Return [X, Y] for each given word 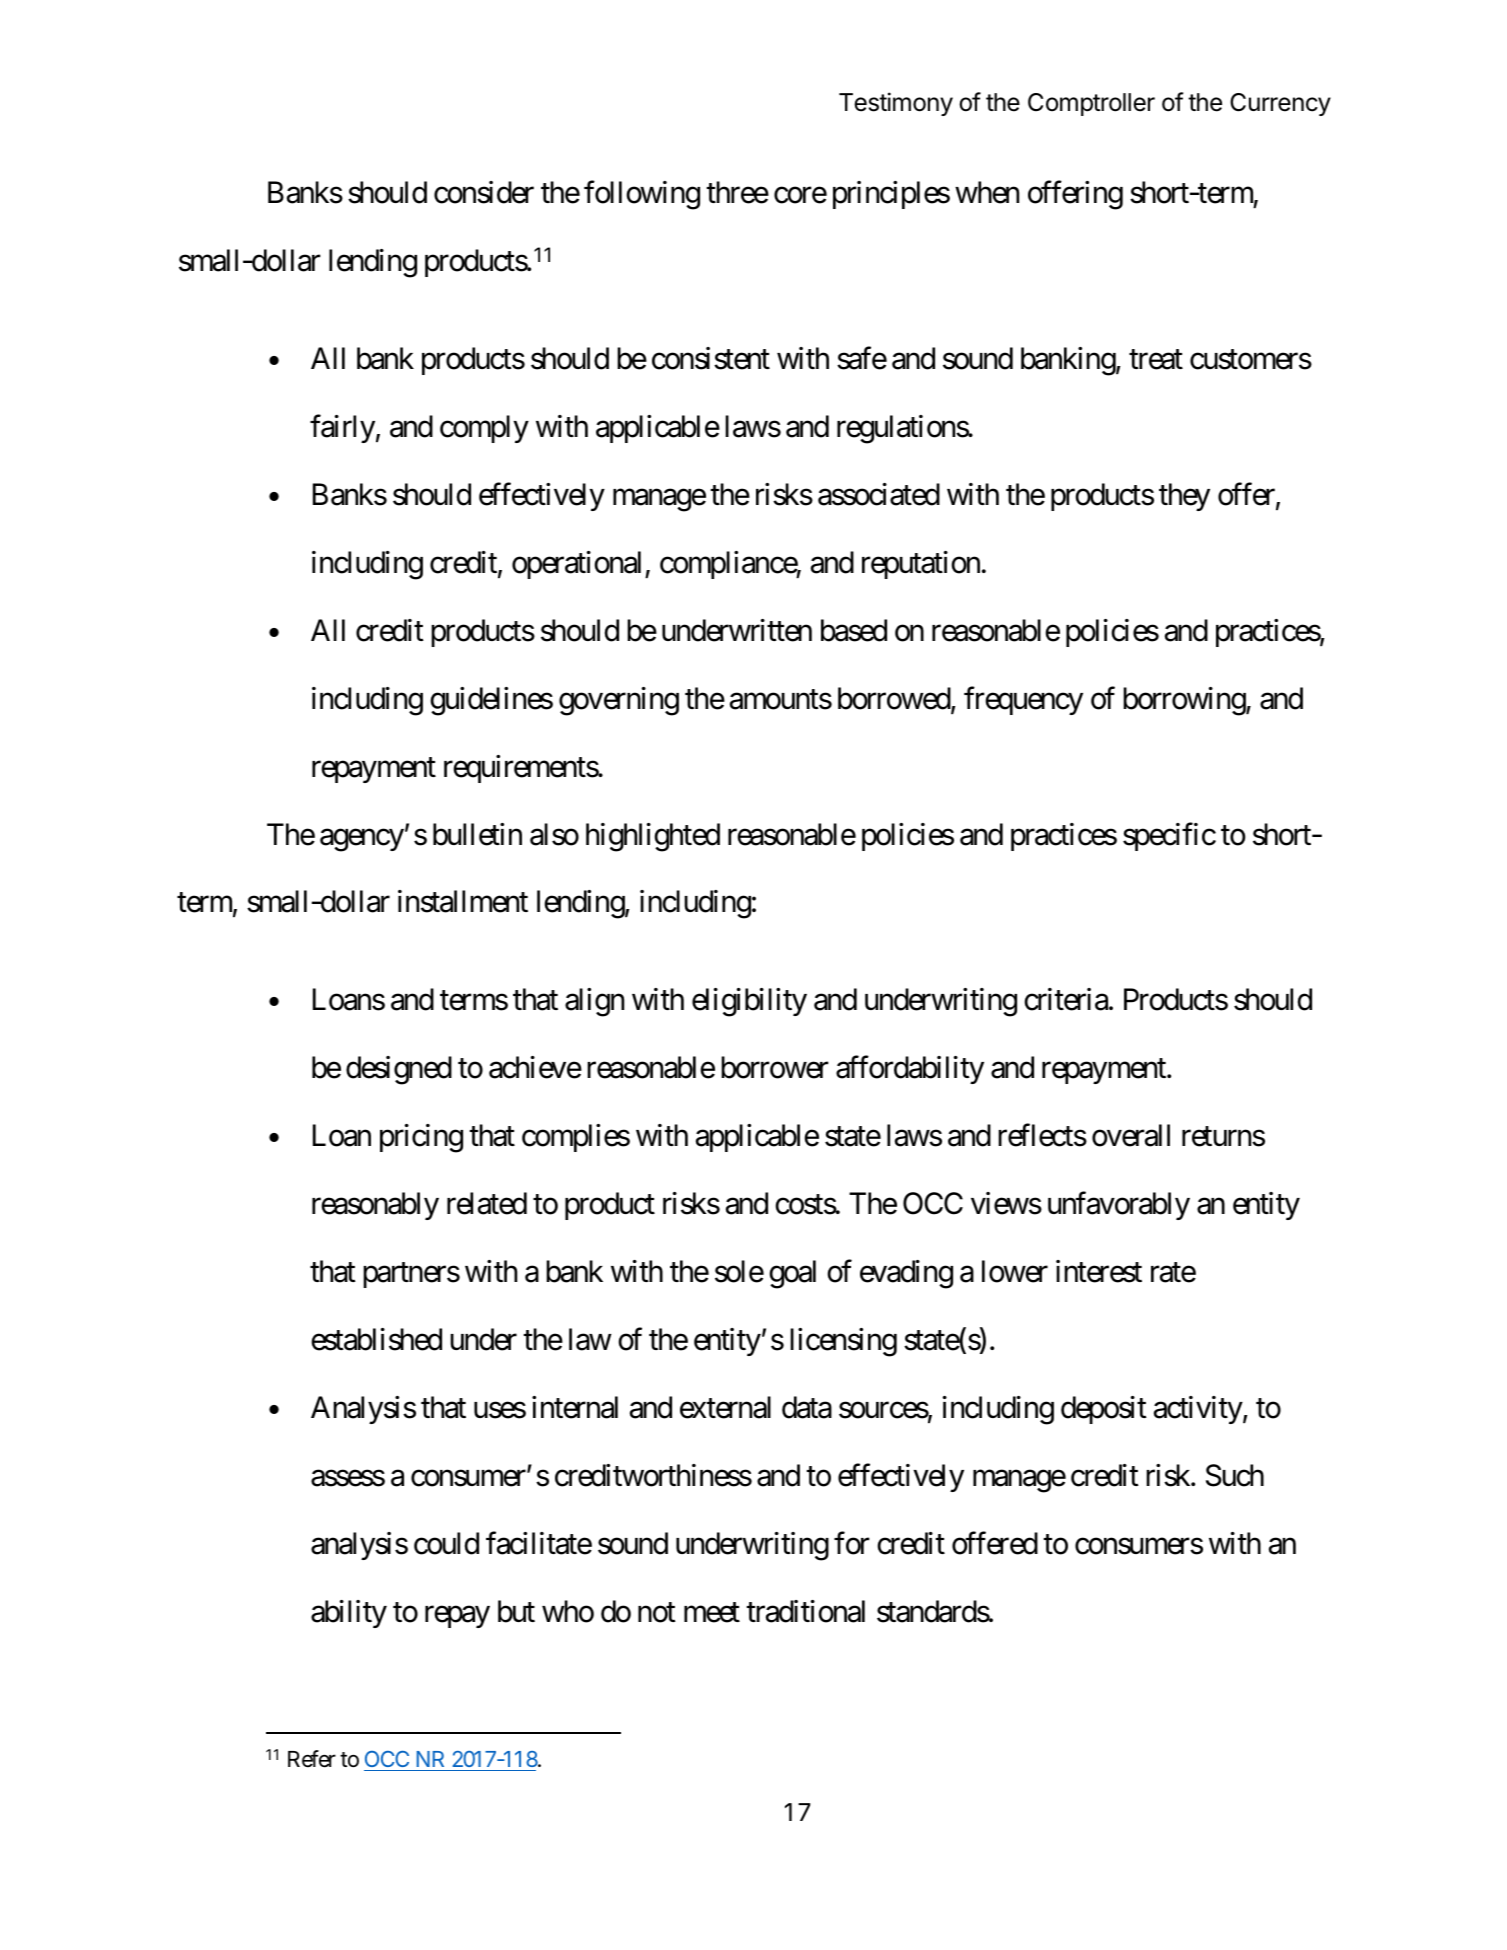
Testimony [896, 104]
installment [463, 901]
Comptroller [1091, 104]
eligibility [749, 1002]
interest [1099, 1271]
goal [792, 1274]
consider [484, 192]
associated [879, 494]
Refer [312, 1759]
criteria [1066, 999]
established [376, 1339]
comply [484, 429]
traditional [805, 1611]
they [1184, 497]
